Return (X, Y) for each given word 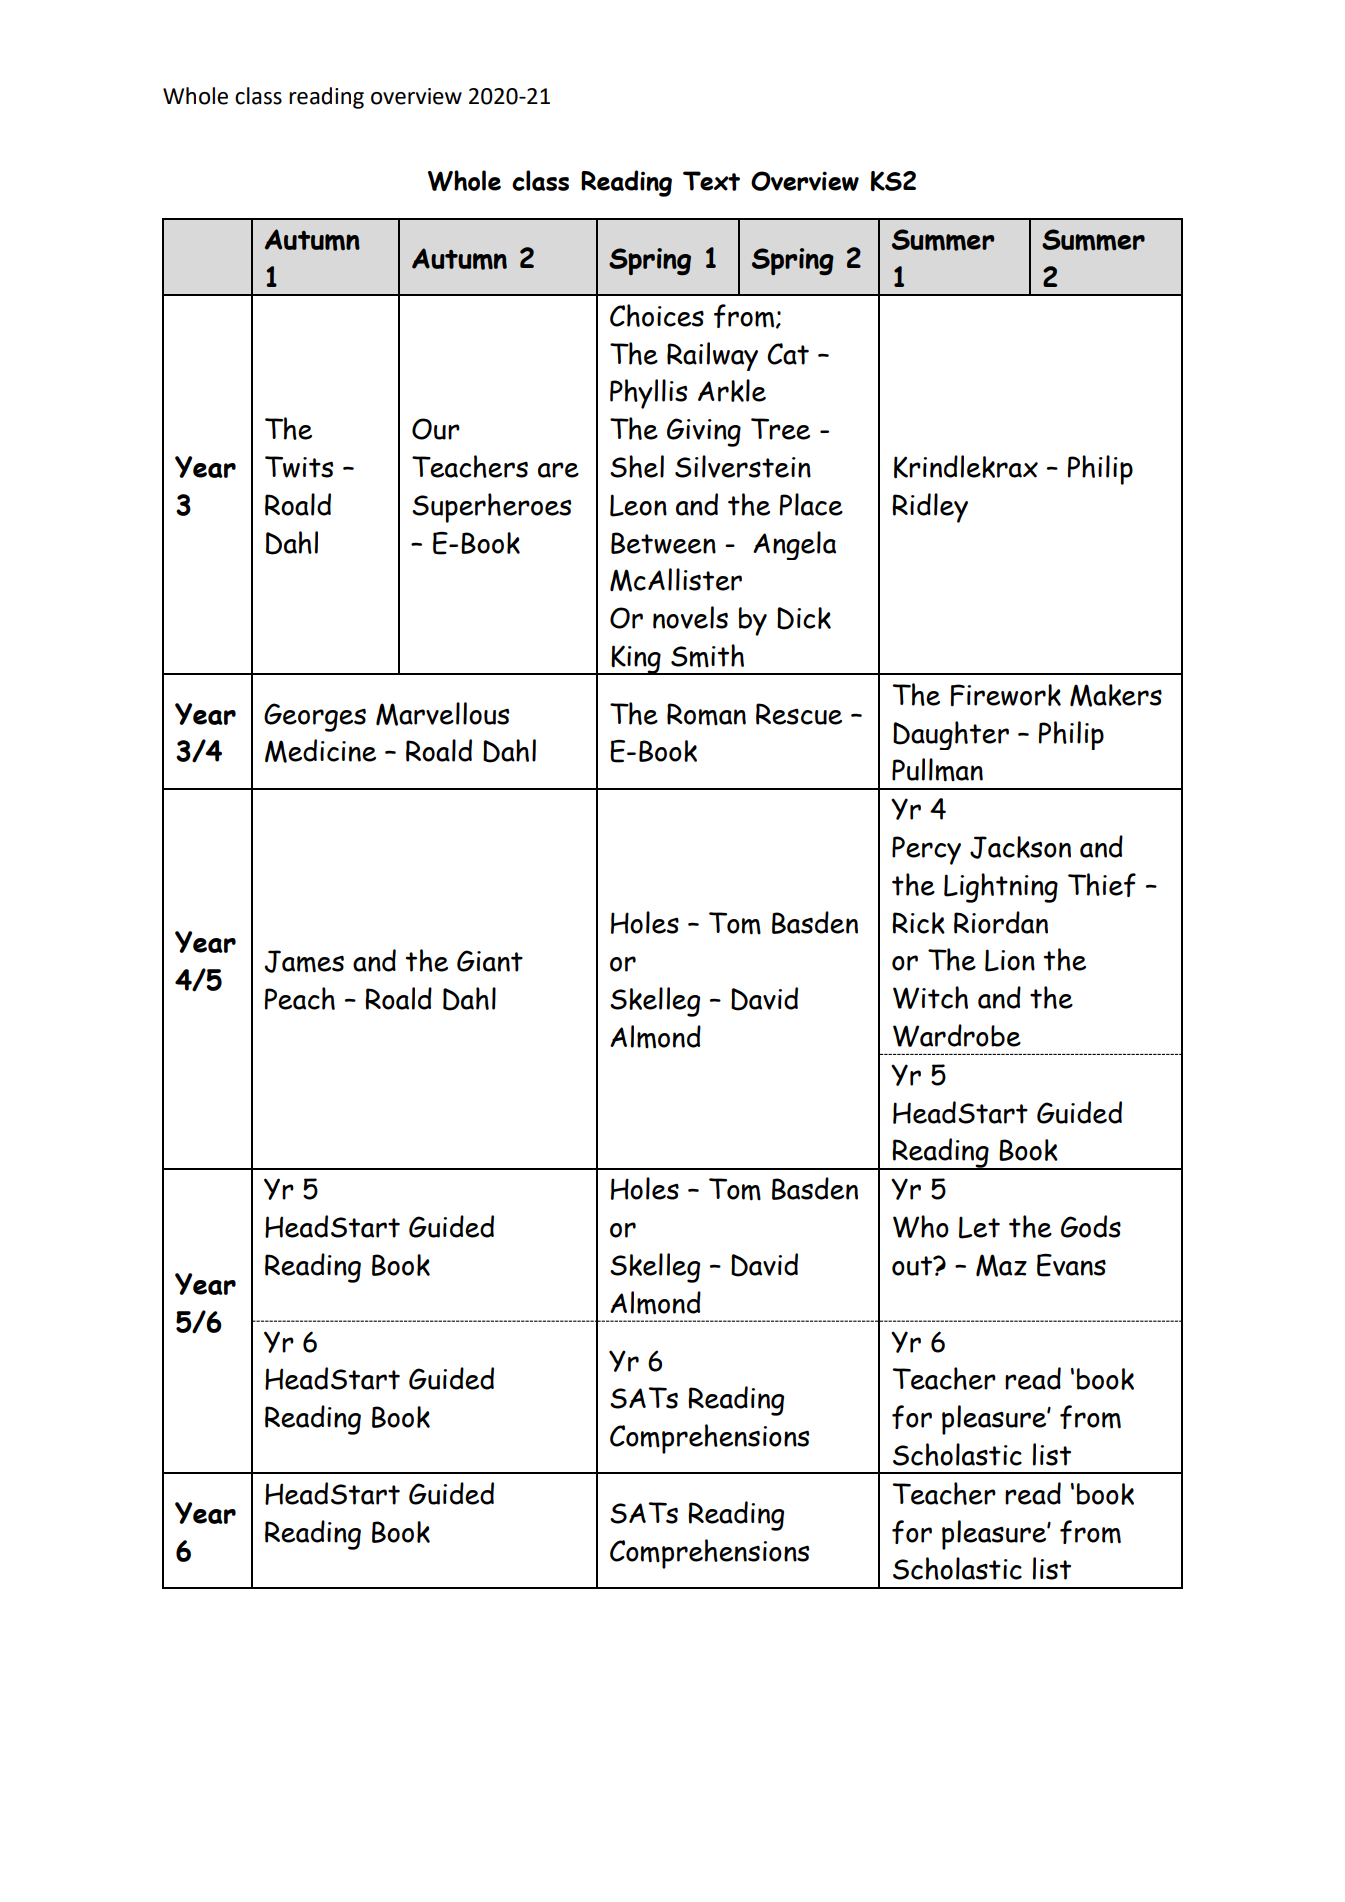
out (913, 1266)
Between (663, 543)
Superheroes (491, 508)
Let (979, 1227)
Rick (918, 923)
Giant (490, 961)
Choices (657, 315)
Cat (788, 354)
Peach (300, 998)
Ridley (930, 508)
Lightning (1001, 888)
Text (711, 181)
